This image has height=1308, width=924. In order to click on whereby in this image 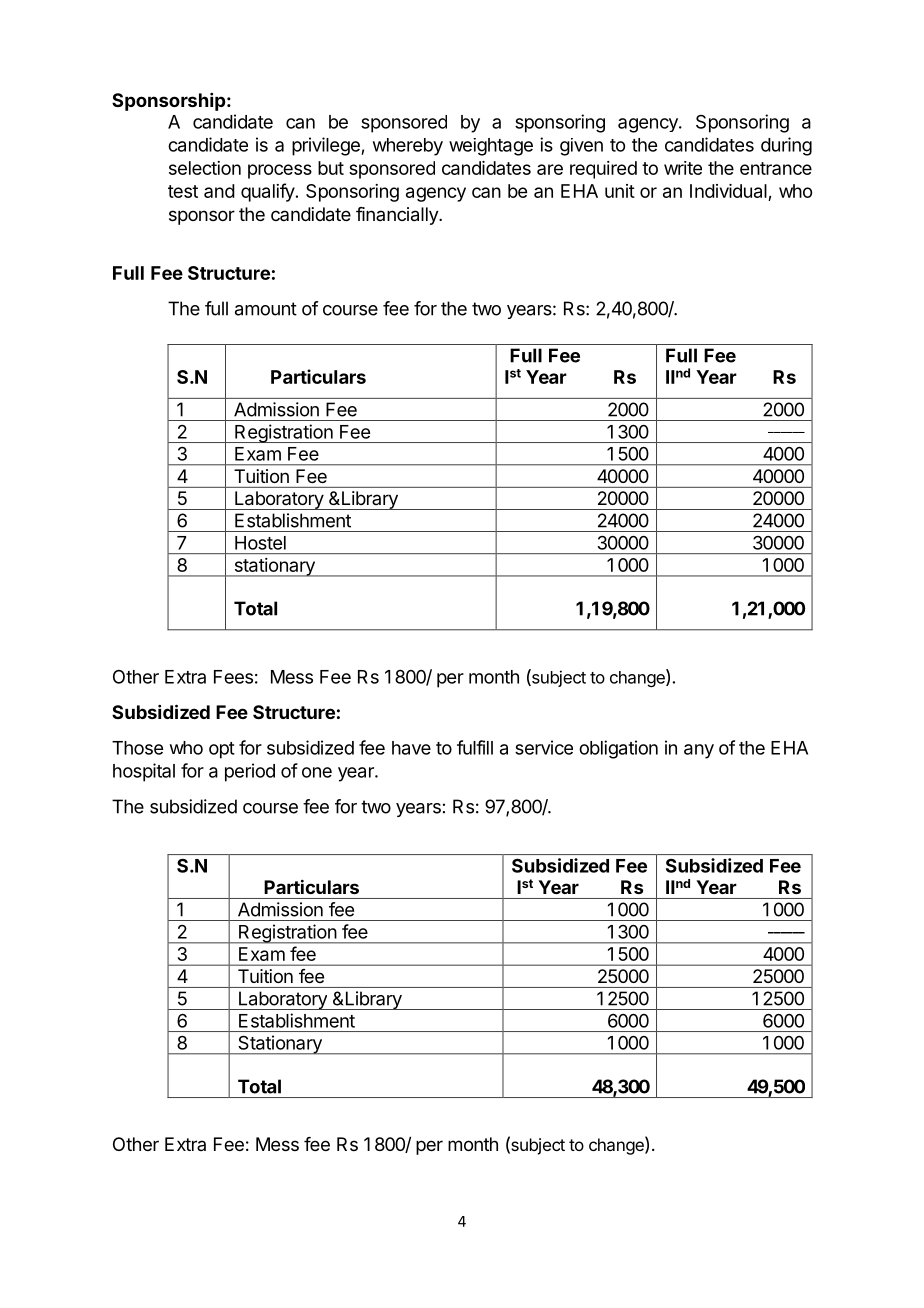, I will do `click(408, 147)`.
